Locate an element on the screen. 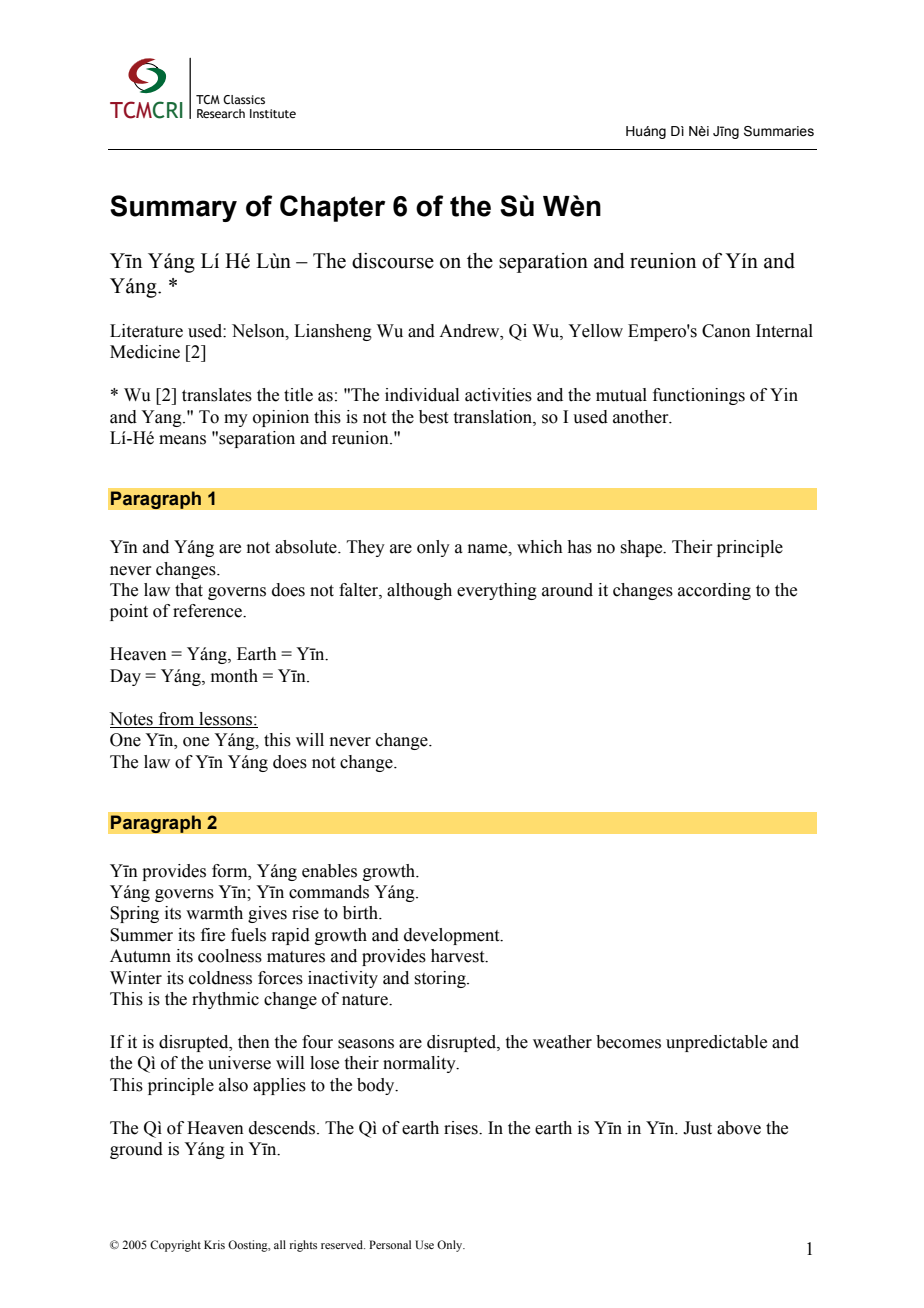 This screenshot has height=1308, width=924. Summaries is located at coordinates (779, 131).
